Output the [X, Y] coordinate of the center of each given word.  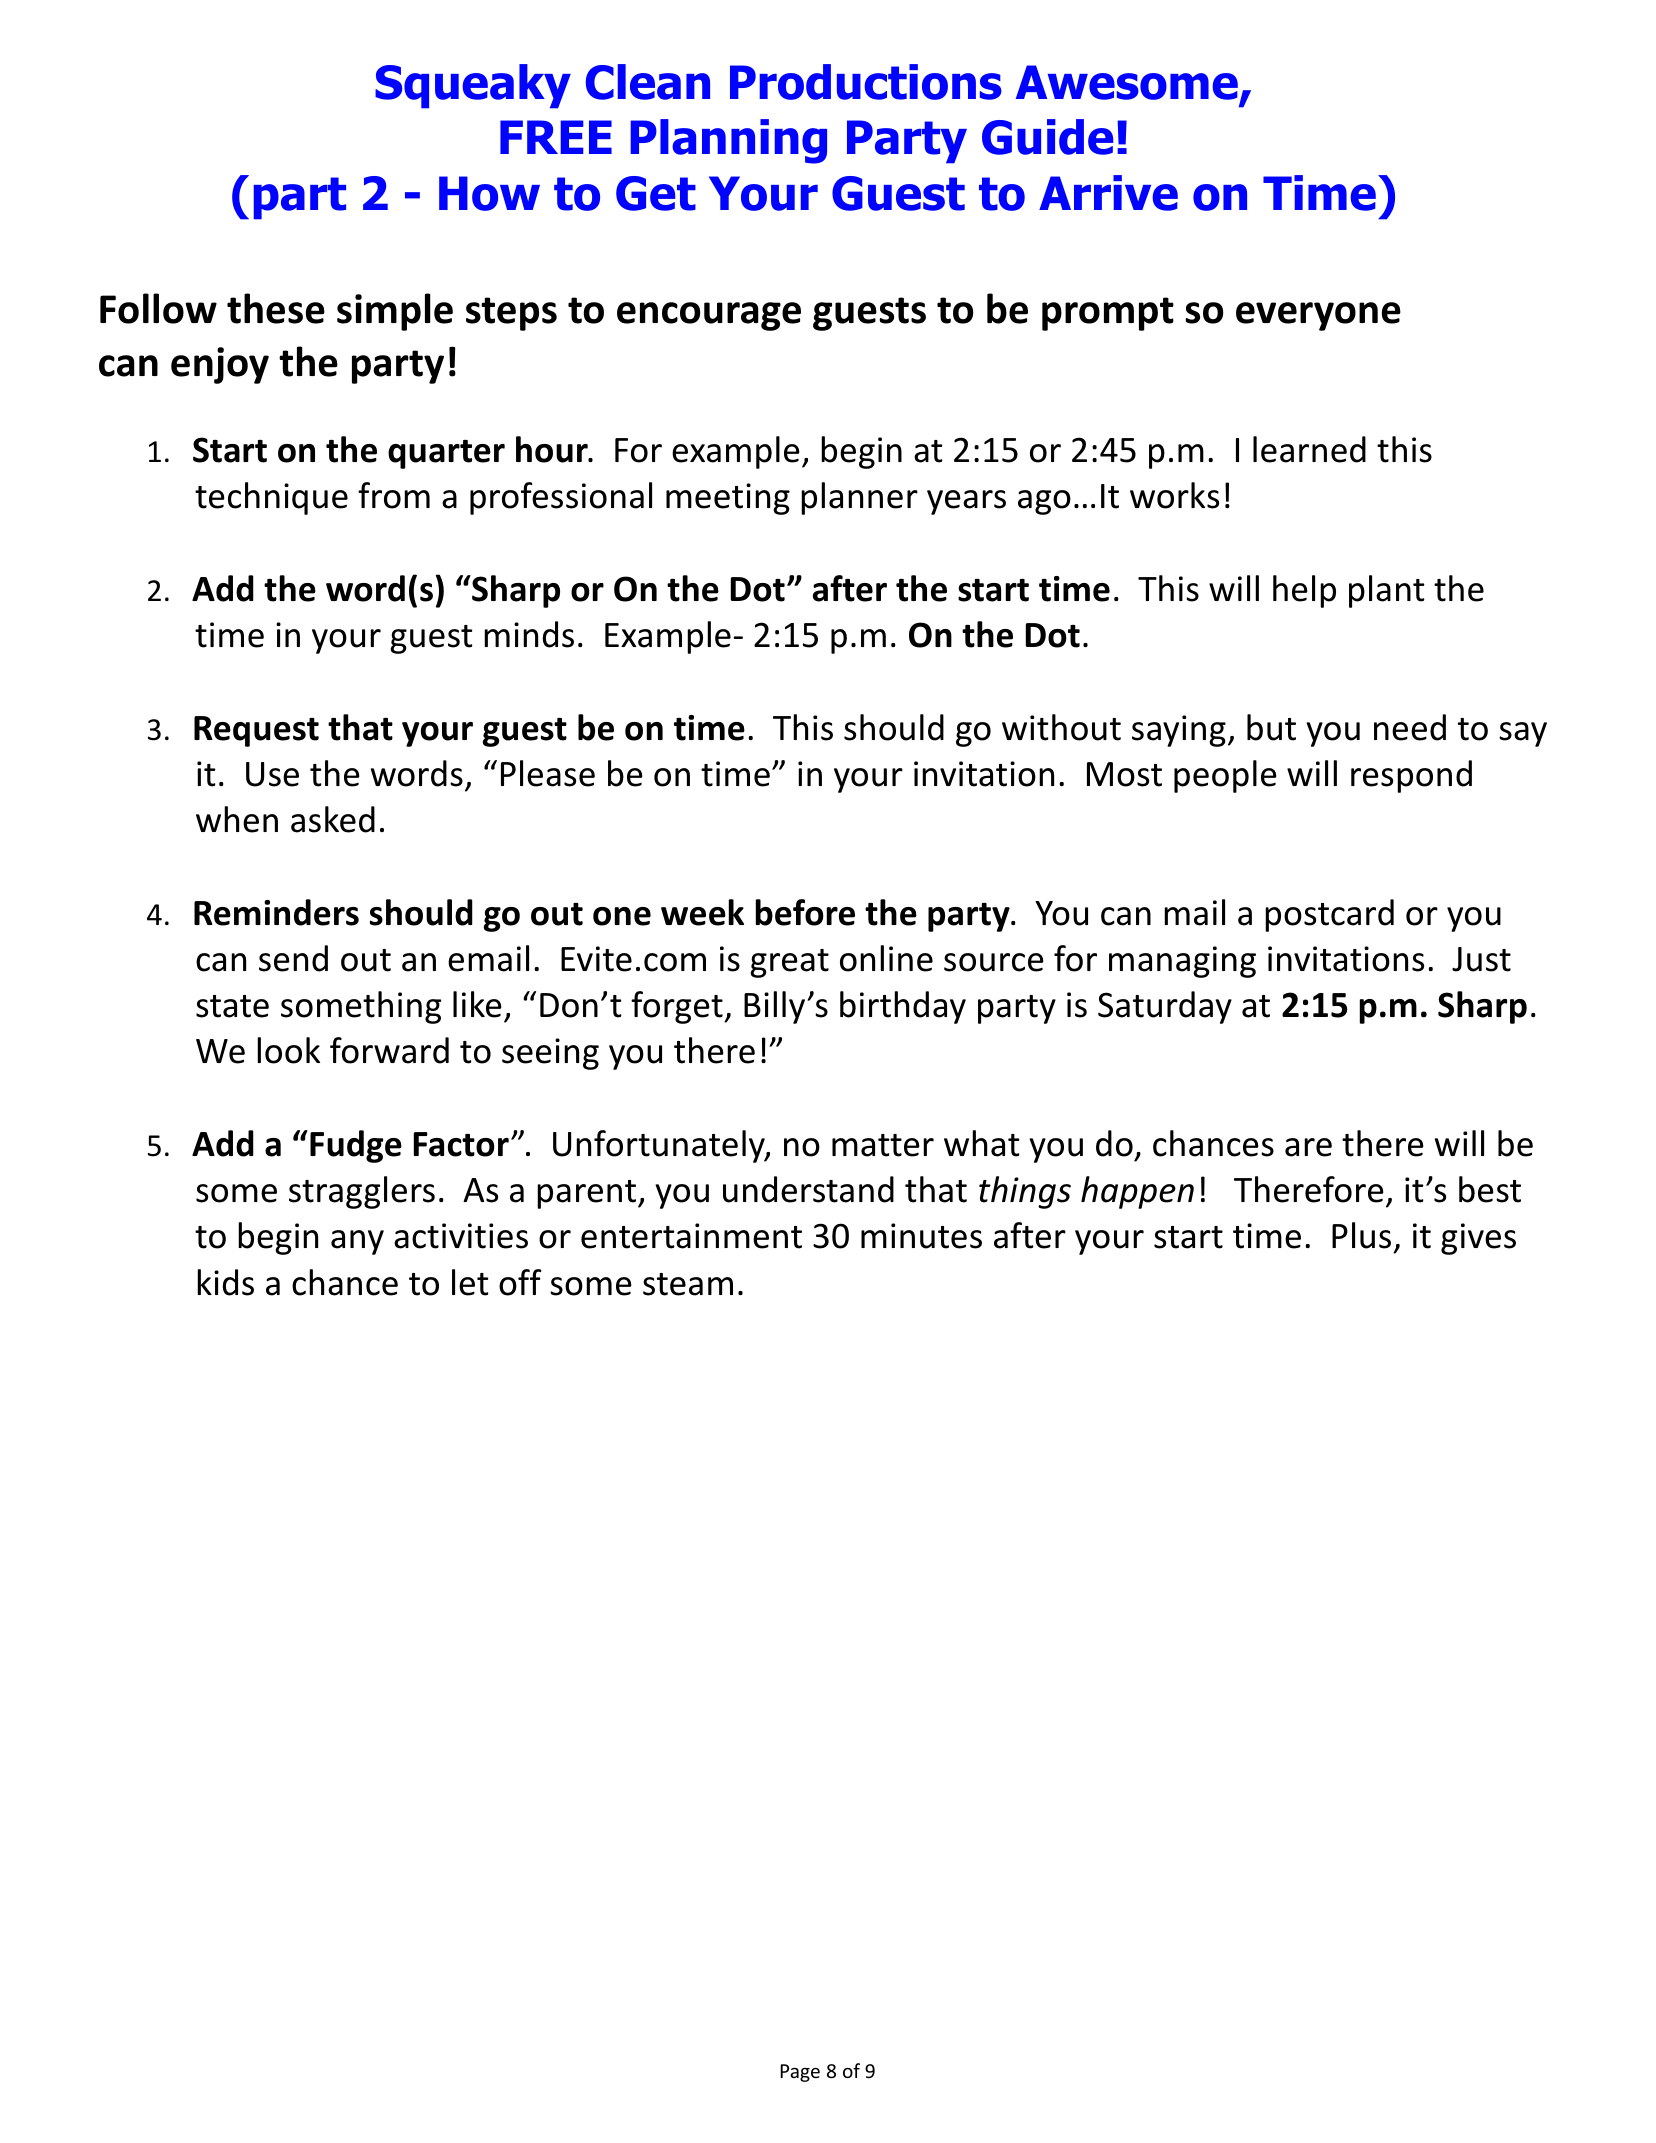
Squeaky [473, 86]
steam [688, 1284]
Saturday [1165, 1007]
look [288, 1050]
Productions [866, 82]
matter [883, 1145]
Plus [1361, 1235]
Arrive [1108, 193]
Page [800, 2073]
